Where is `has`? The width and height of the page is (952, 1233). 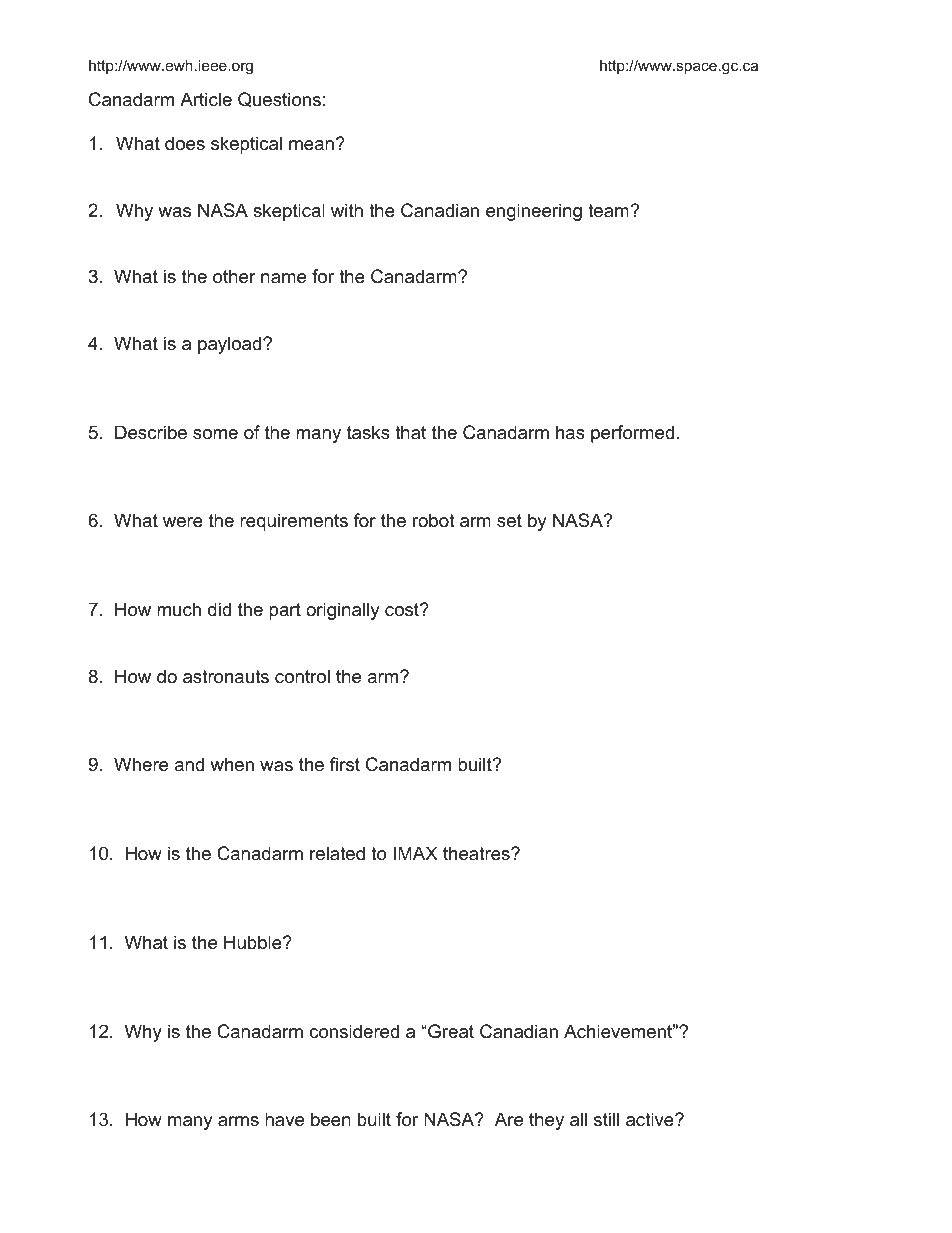
has is located at coordinates (570, 432).
